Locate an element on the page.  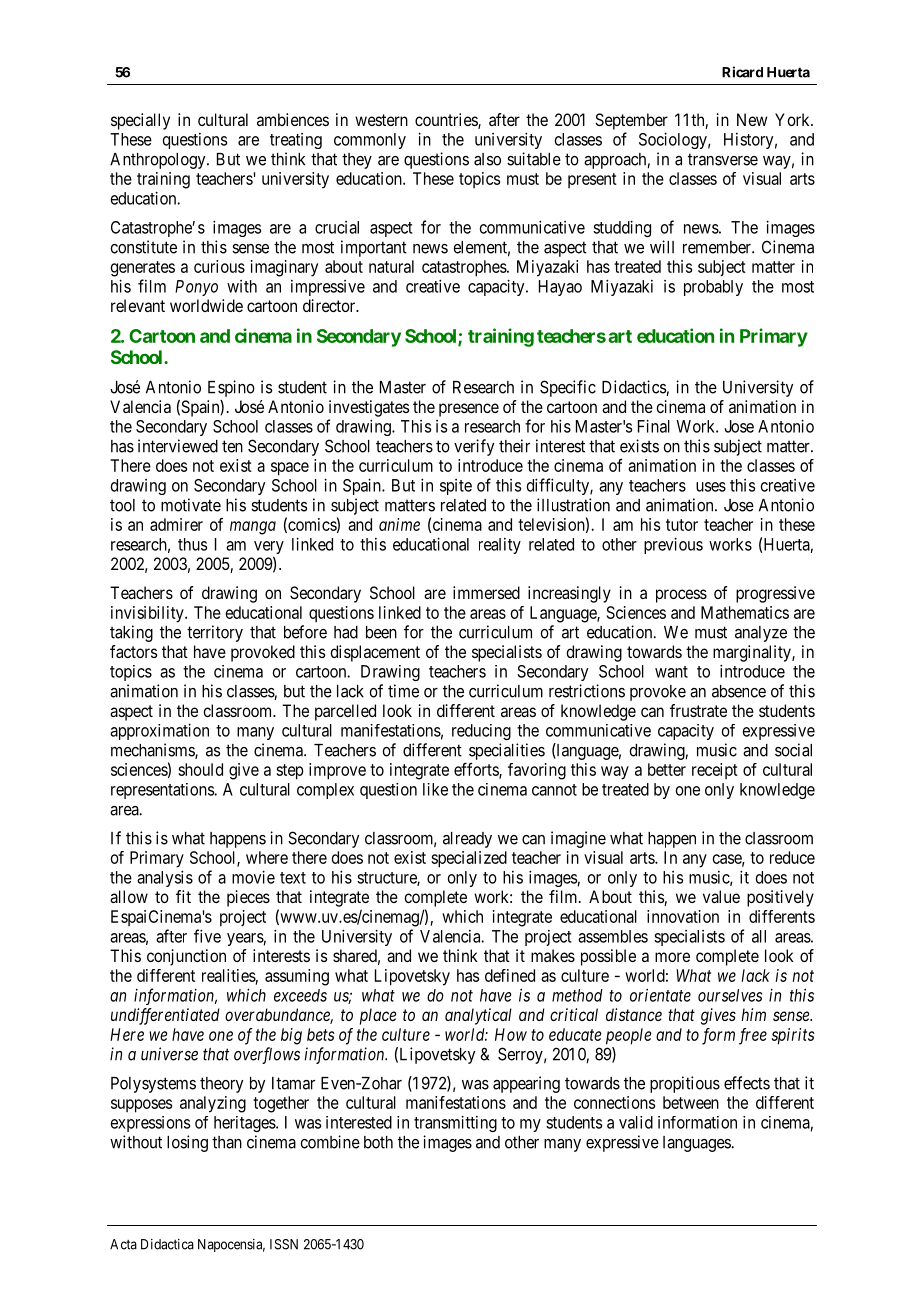
five is located at coordinates (207, 936).
